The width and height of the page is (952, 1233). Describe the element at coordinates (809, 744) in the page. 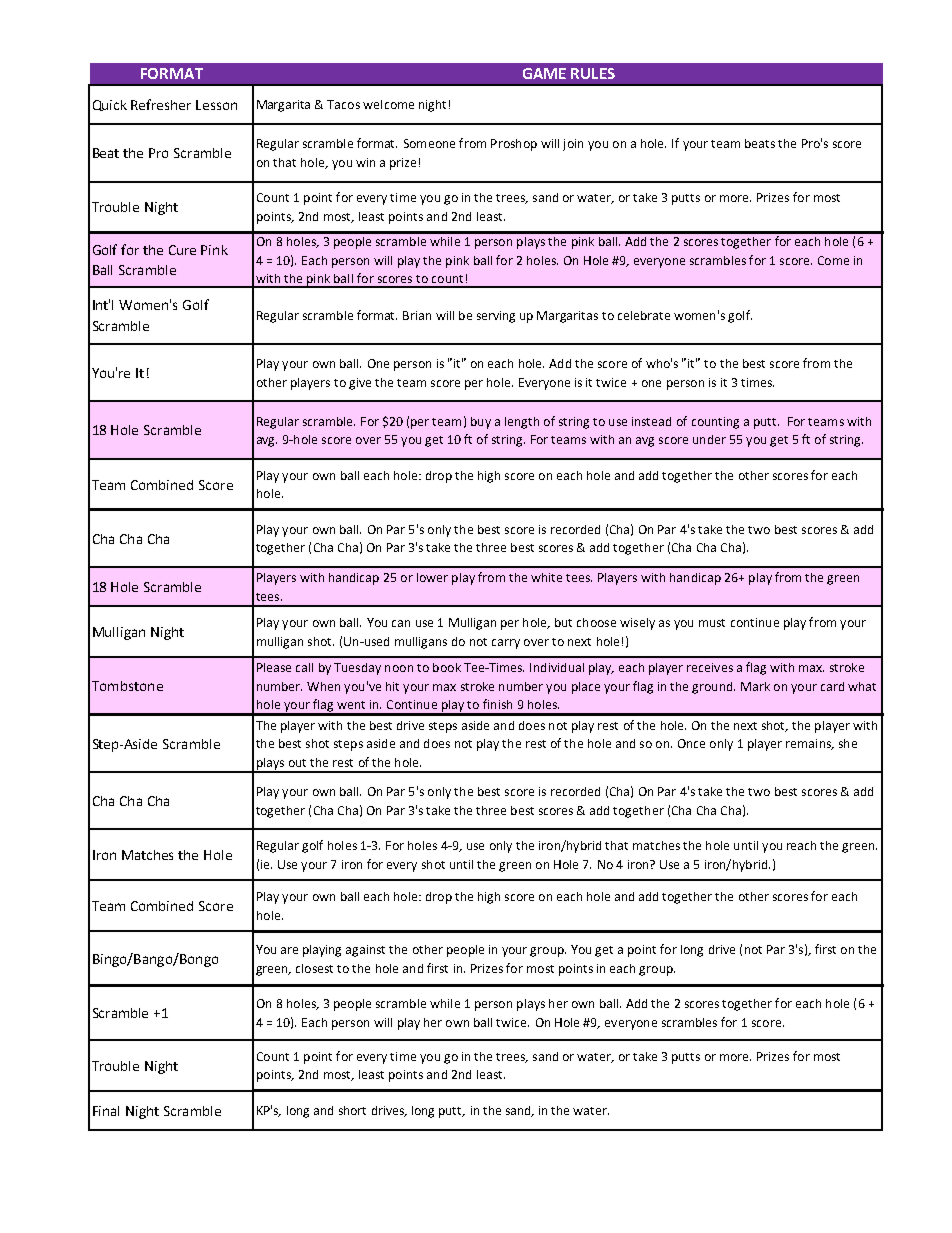

I see `remains` at that location.
